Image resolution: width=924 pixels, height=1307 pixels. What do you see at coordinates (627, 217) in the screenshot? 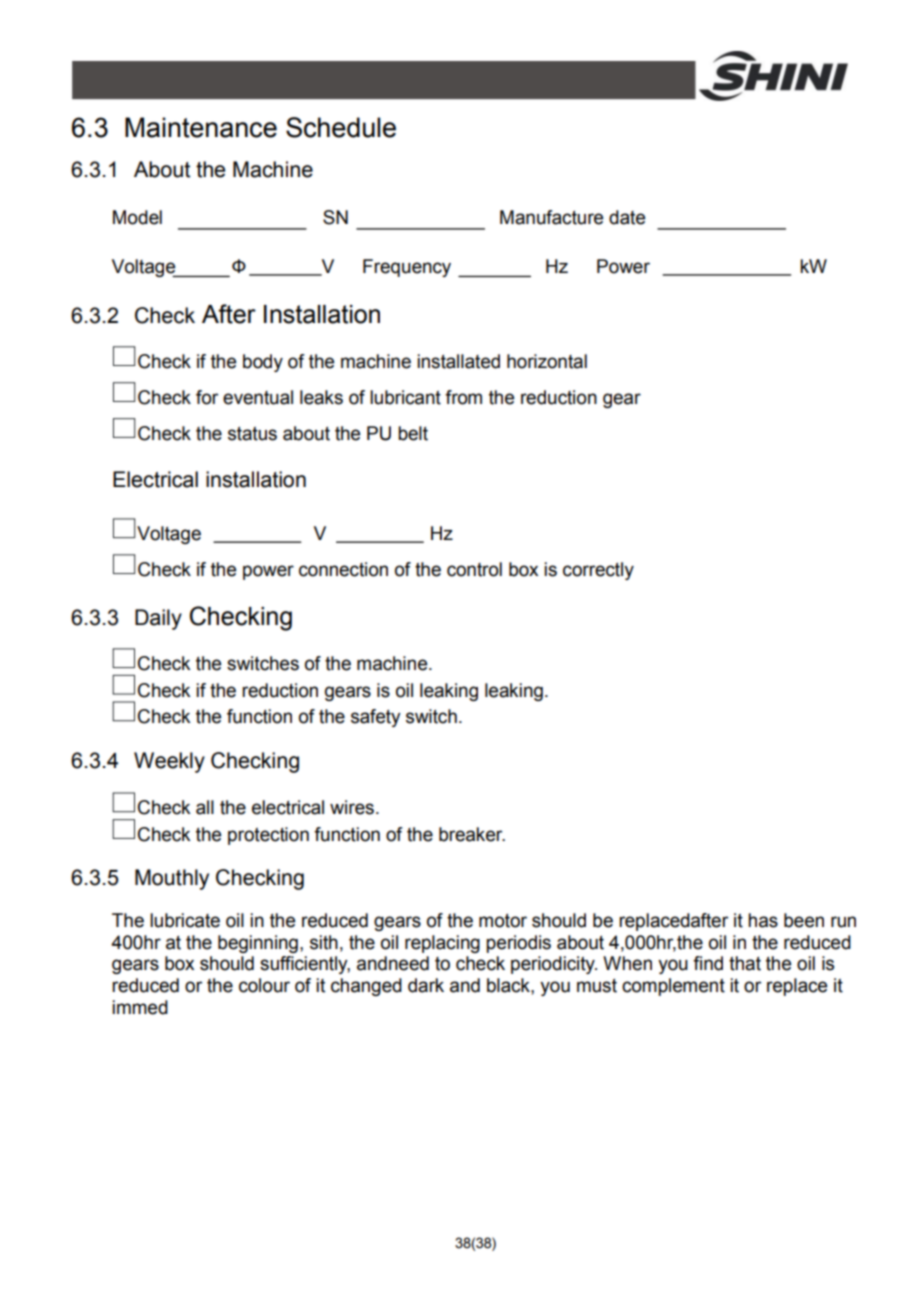
I see `date` at bounding box center [627, 217].
